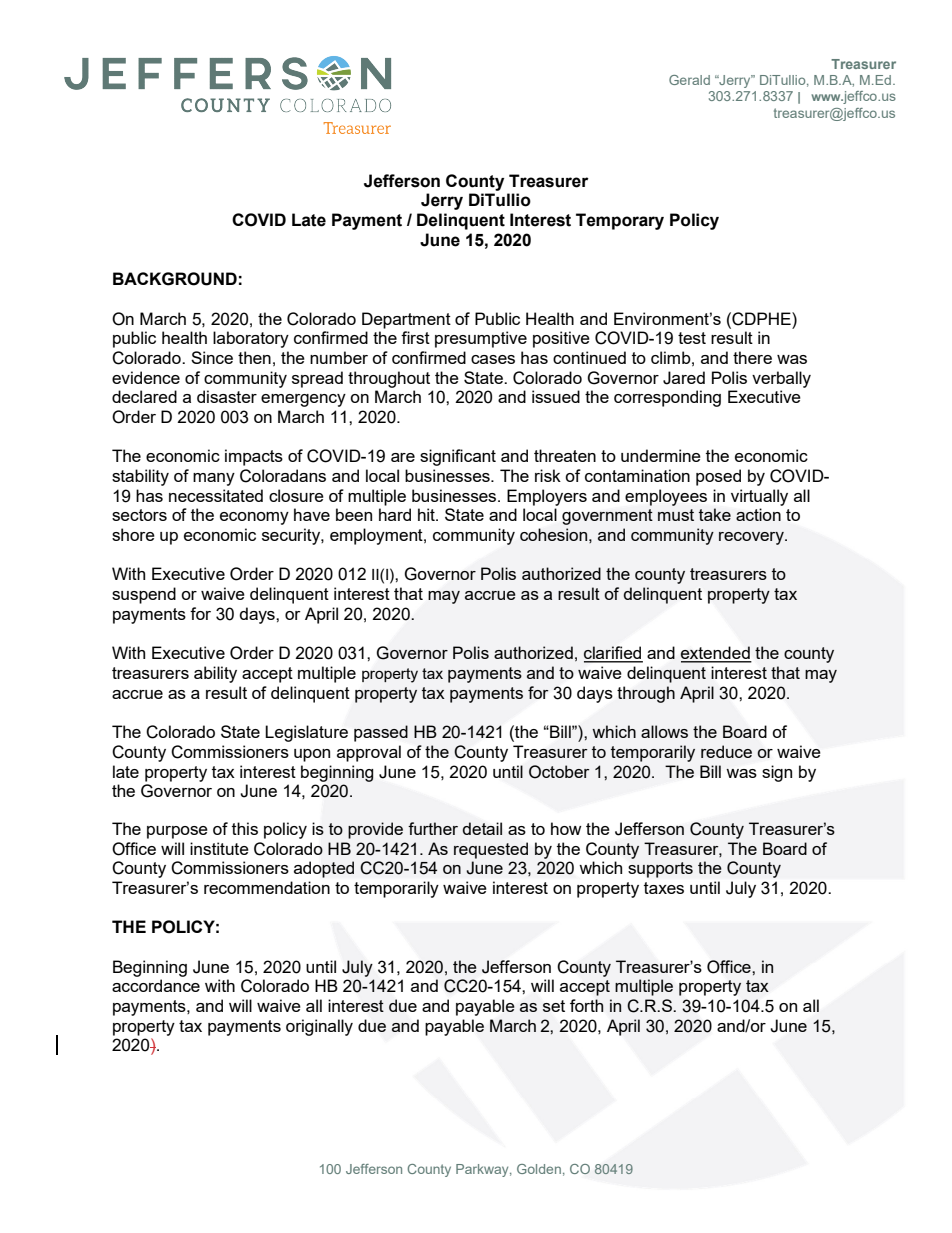  What do you see at coordinates (689, 80) in the screenshot?
I see `Gerald` at bounding box center [689, 80].
